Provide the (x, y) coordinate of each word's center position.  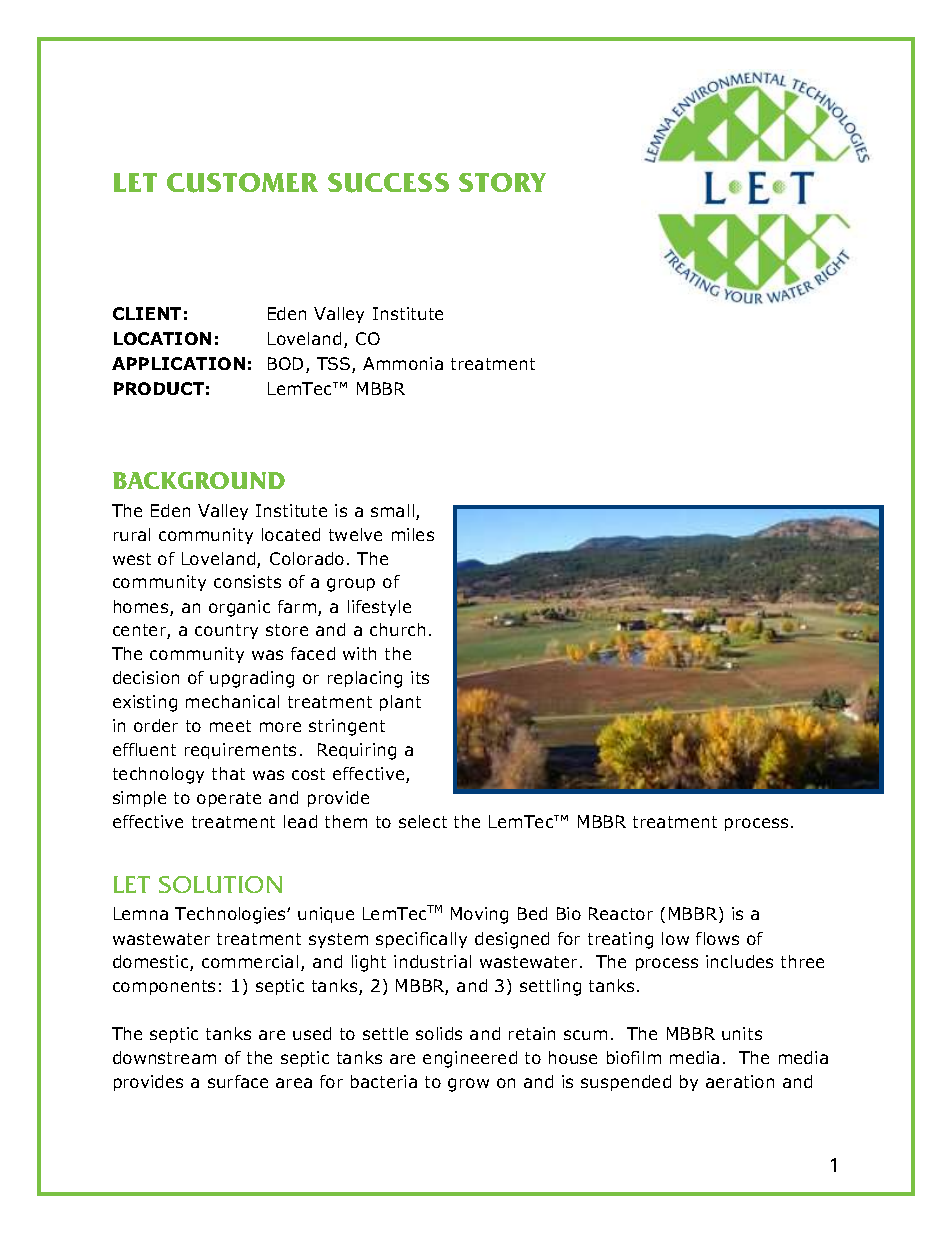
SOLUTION (220, 884)
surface (238, 1081)
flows (717, 938)
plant (400, 703)
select (423, 821)
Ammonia (403, 363)
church (397, 629)
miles (413, 534)
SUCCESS (388, 183)
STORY (502, 182)
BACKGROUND (199, 480)
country (226, 631)
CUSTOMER (242, 183)
